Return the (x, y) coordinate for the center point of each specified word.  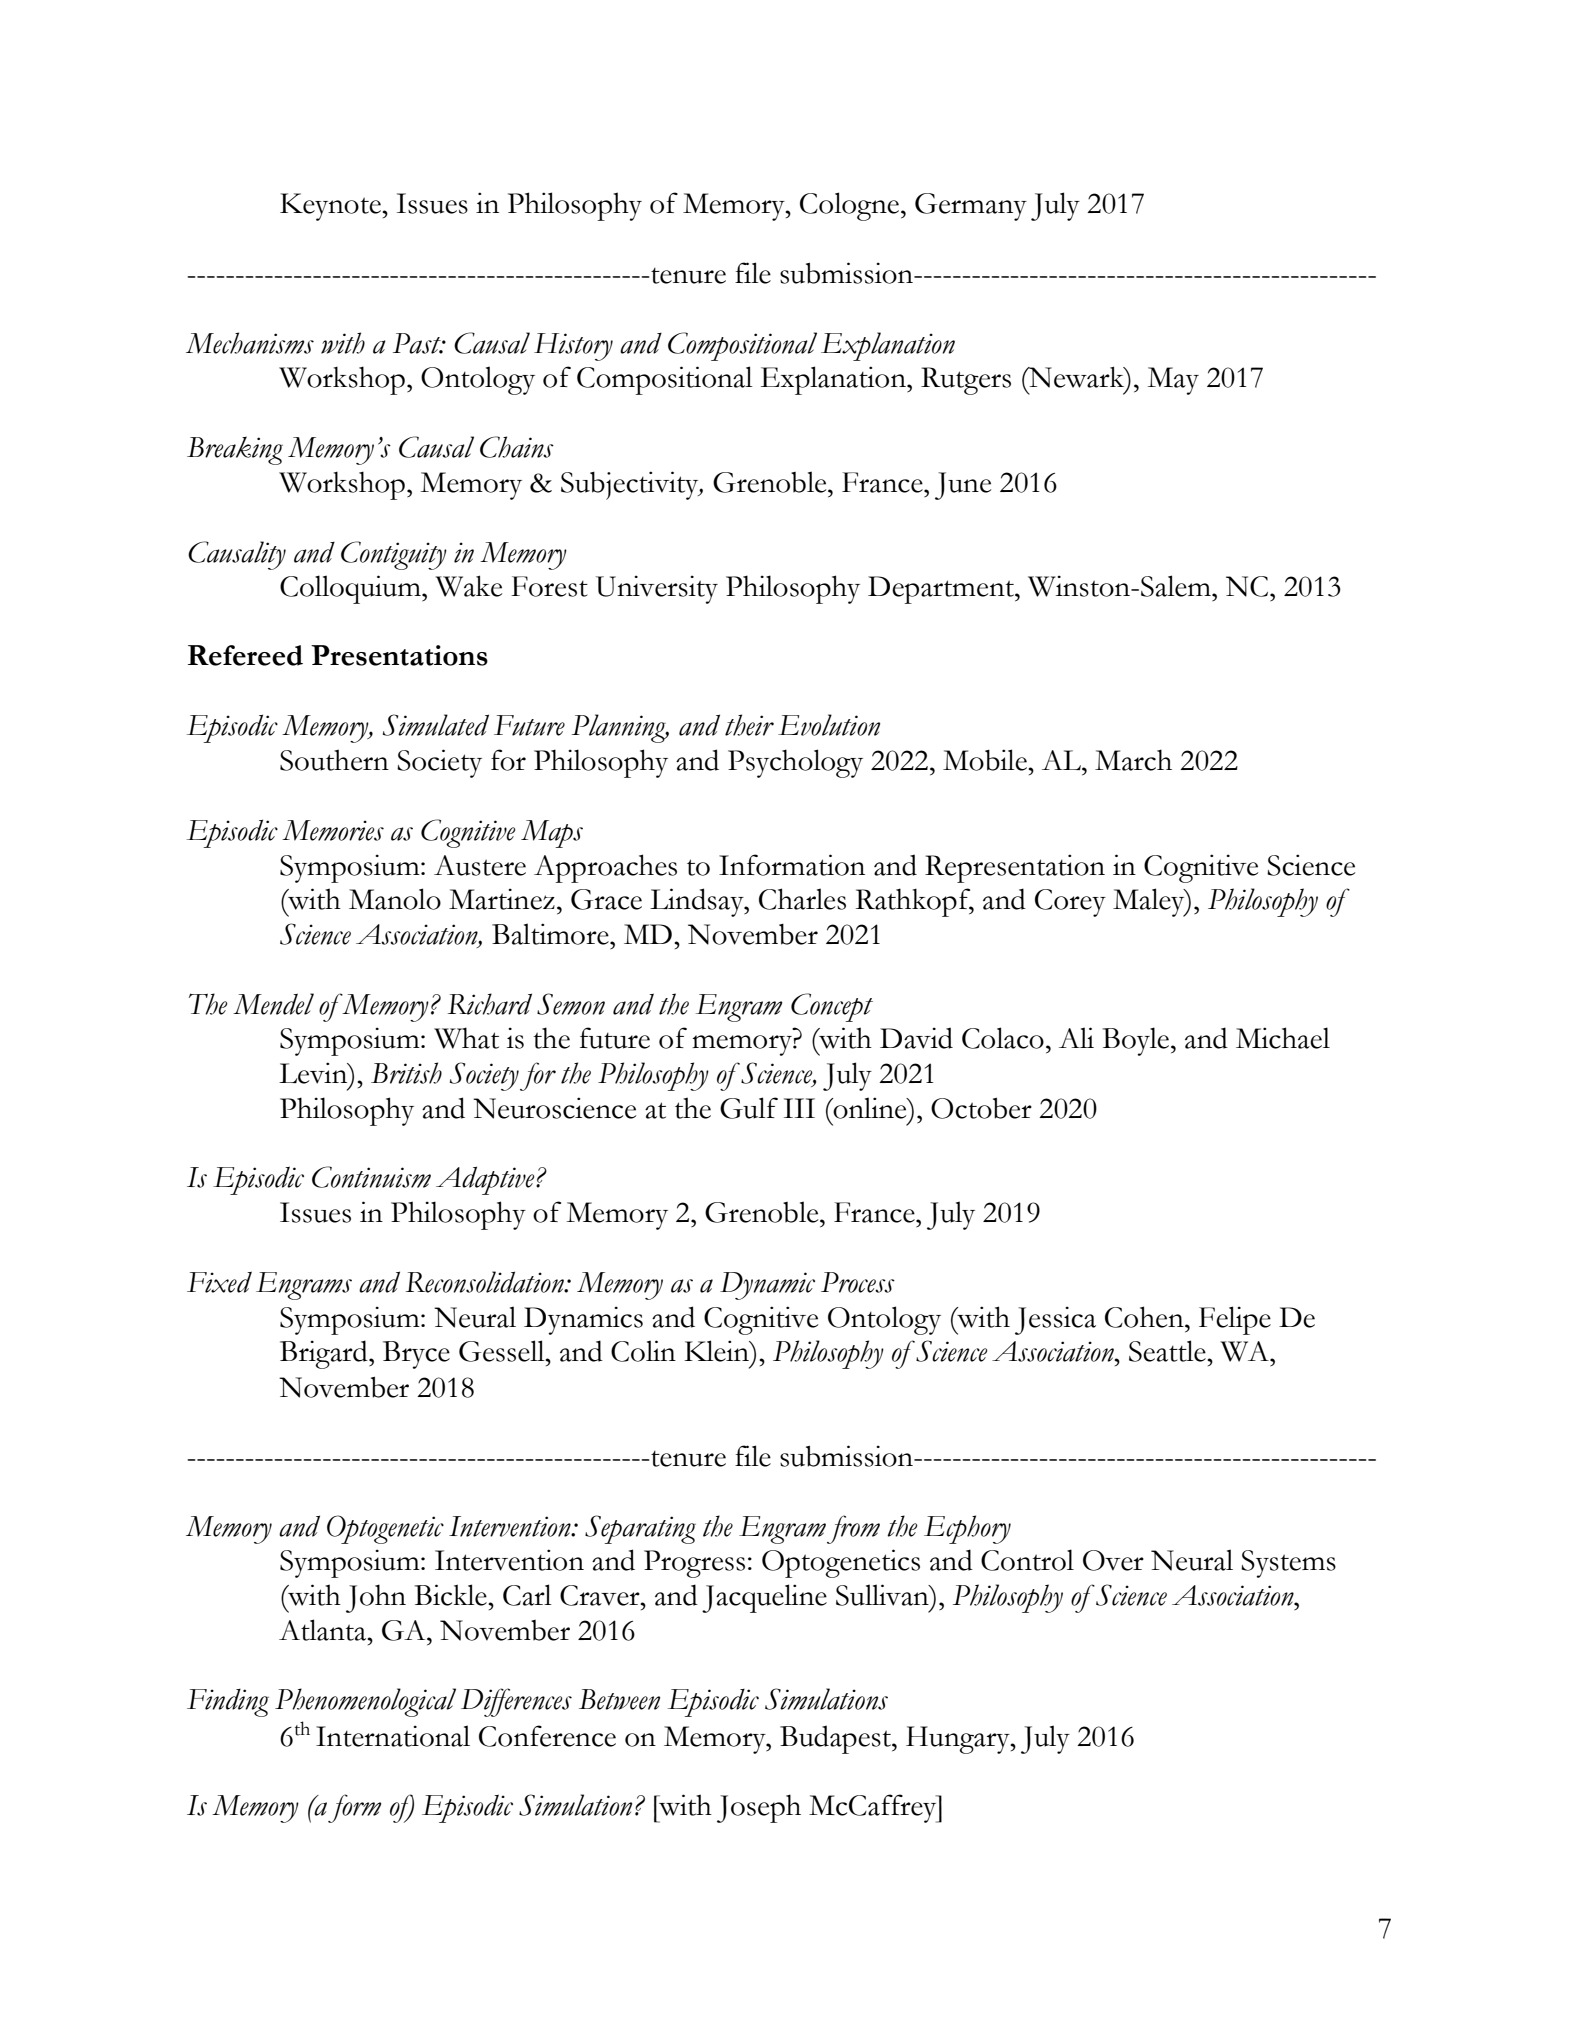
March (1133, 760)
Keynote (331, 207)
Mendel (273, 1004)
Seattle (1168, 1351)
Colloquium (351, 589)
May (1173, 381)
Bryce (416, 1355)
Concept (832, 1007)
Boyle (1135, 1041)
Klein (718, 1351)
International (393, 1736)
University (657, 589)
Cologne (851, 206)
